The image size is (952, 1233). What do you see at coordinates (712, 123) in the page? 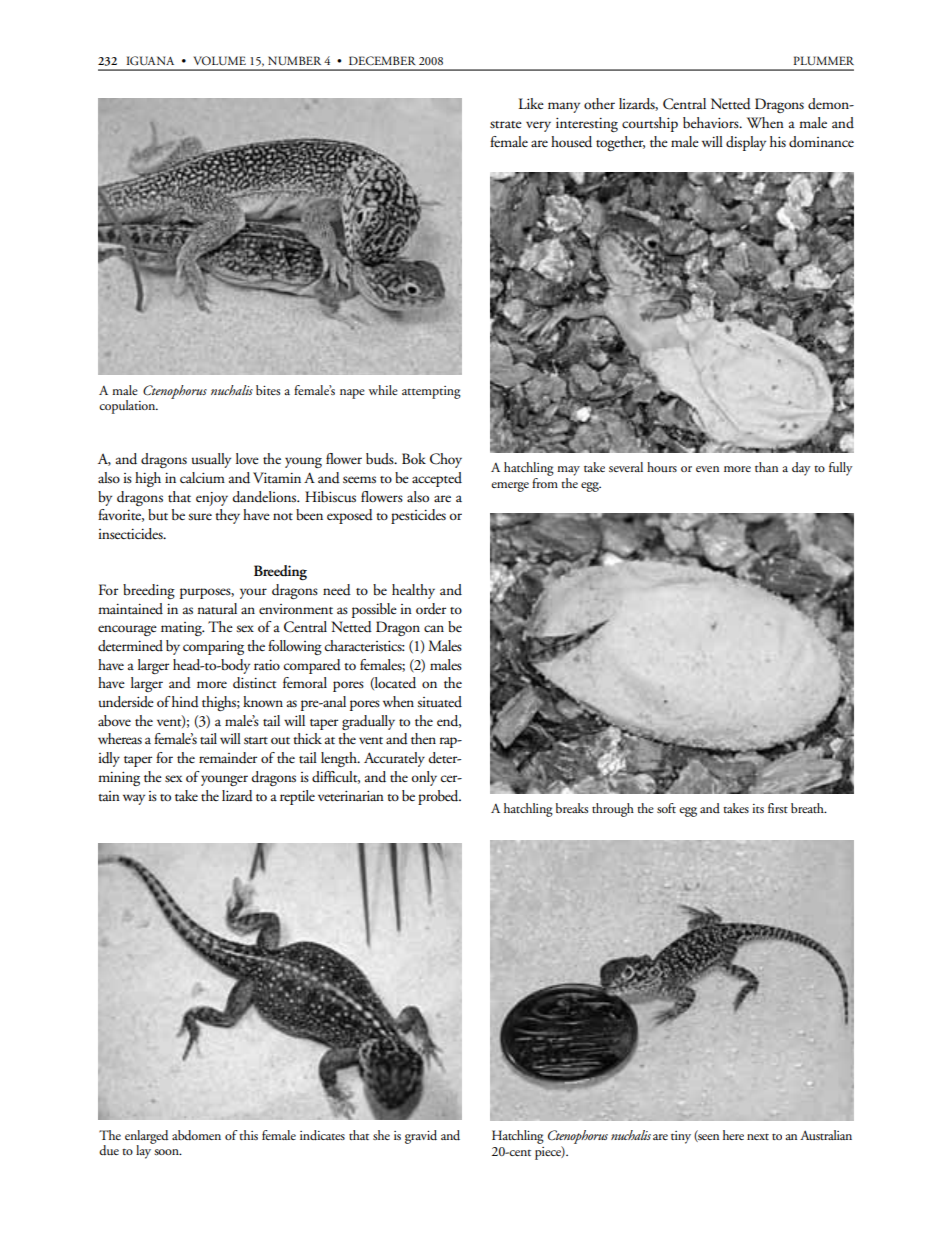
I see `behaviors` at bounding box center [712, 123].
